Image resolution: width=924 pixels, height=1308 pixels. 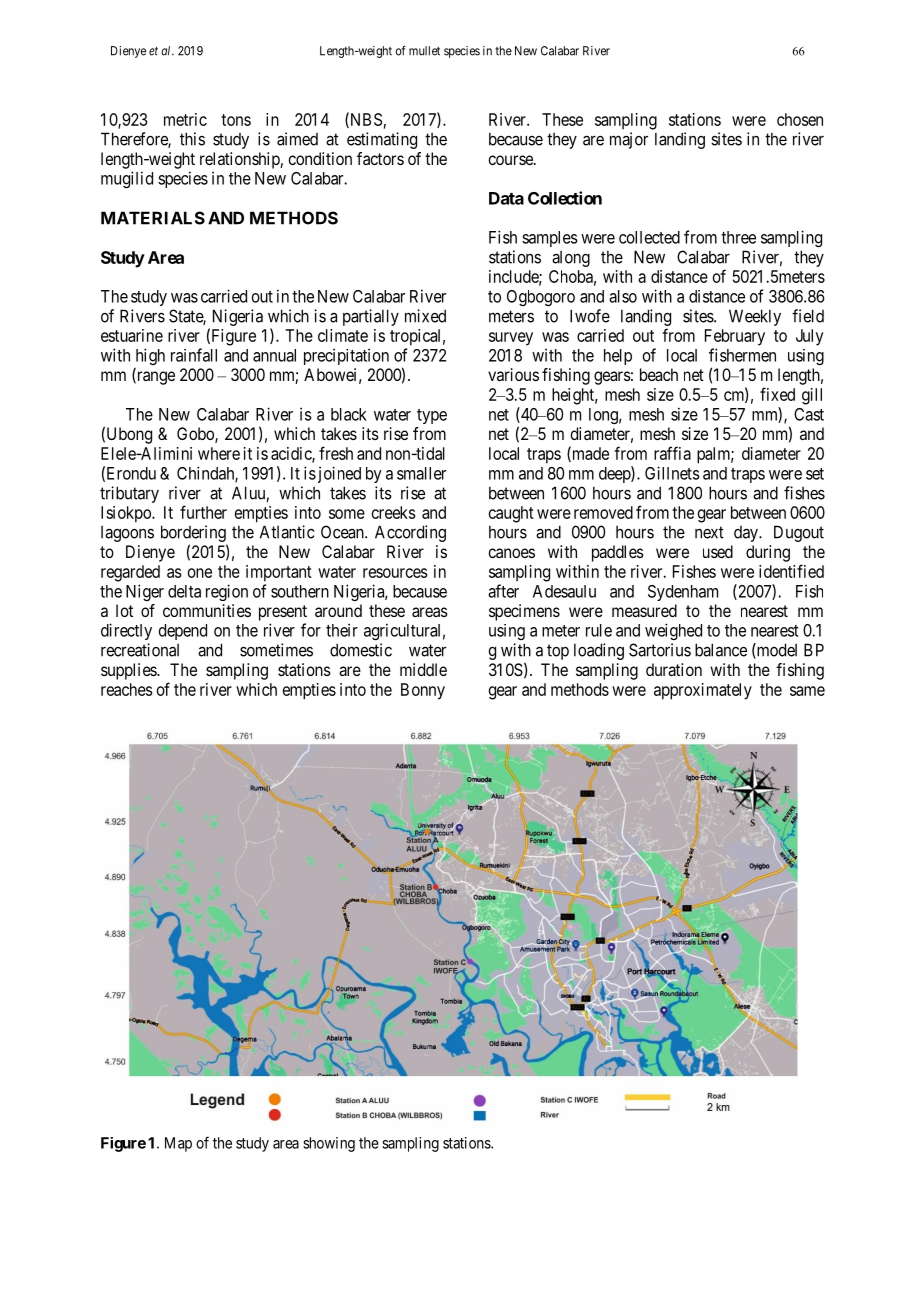 I want to click on fixed, so click(x=777, y=394).
